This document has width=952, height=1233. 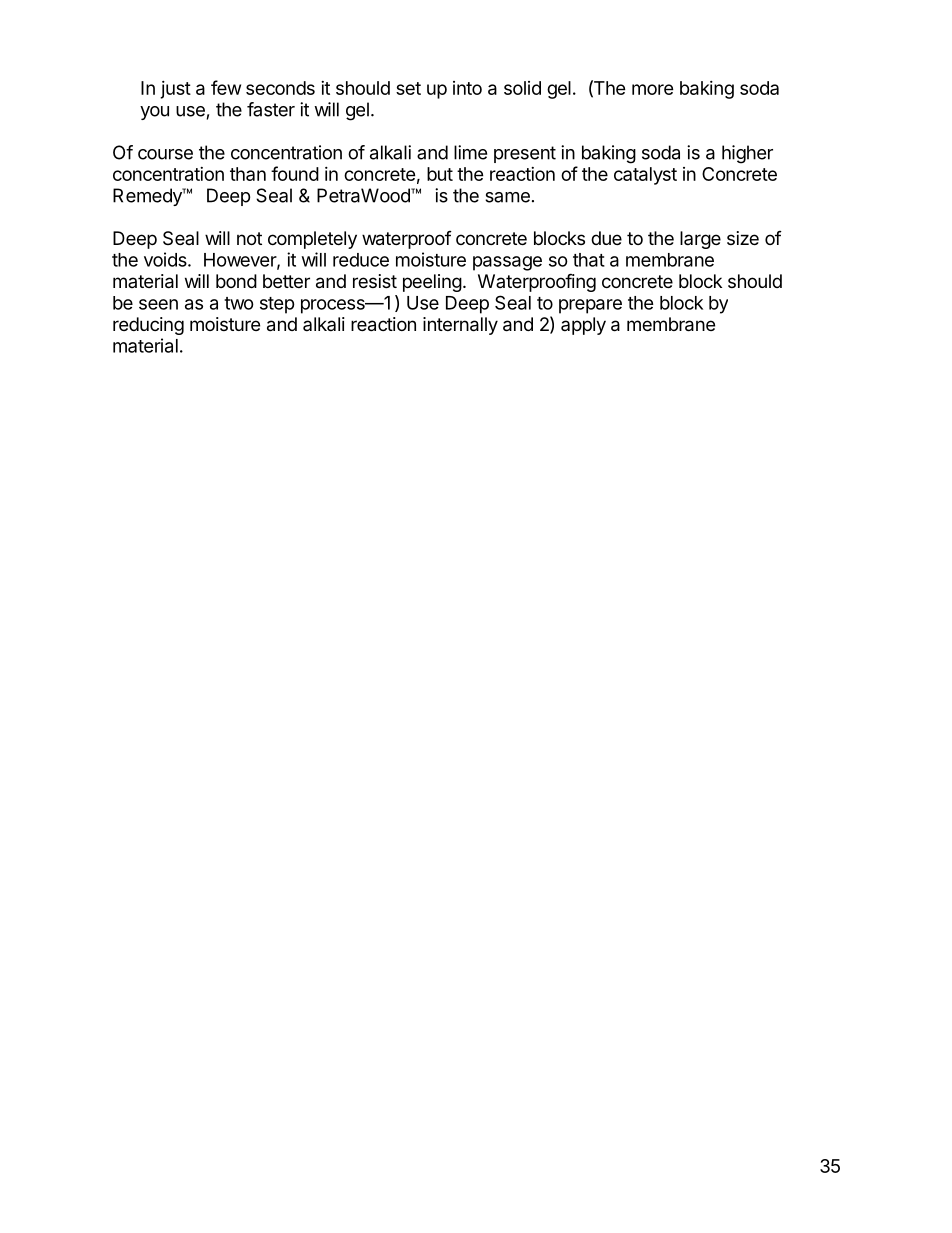 What do you see at coordinates (645, 176) in the document?
I see `catalyst` at bounding box center [645, 176].
